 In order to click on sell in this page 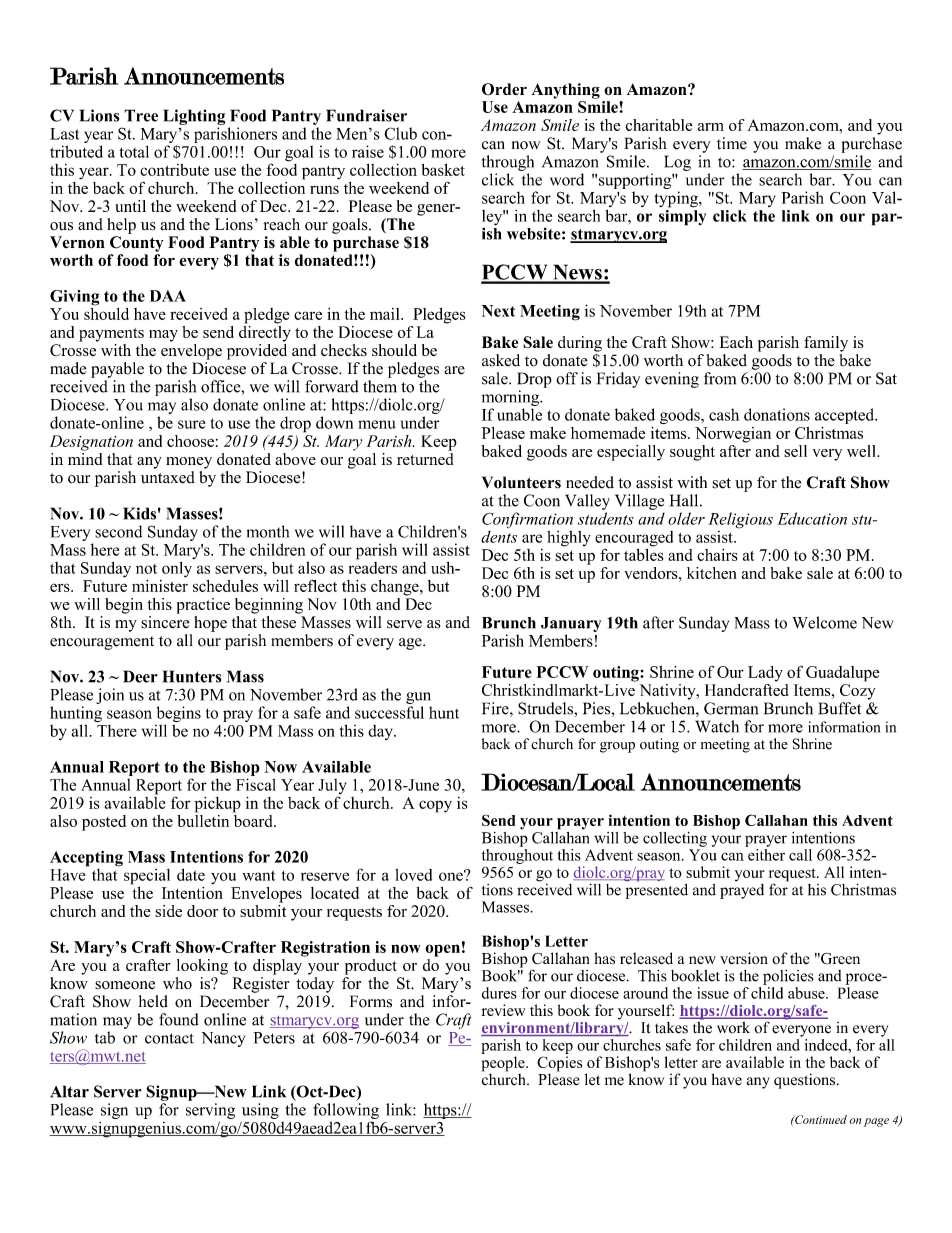, I will do `click(795, 451)`.
